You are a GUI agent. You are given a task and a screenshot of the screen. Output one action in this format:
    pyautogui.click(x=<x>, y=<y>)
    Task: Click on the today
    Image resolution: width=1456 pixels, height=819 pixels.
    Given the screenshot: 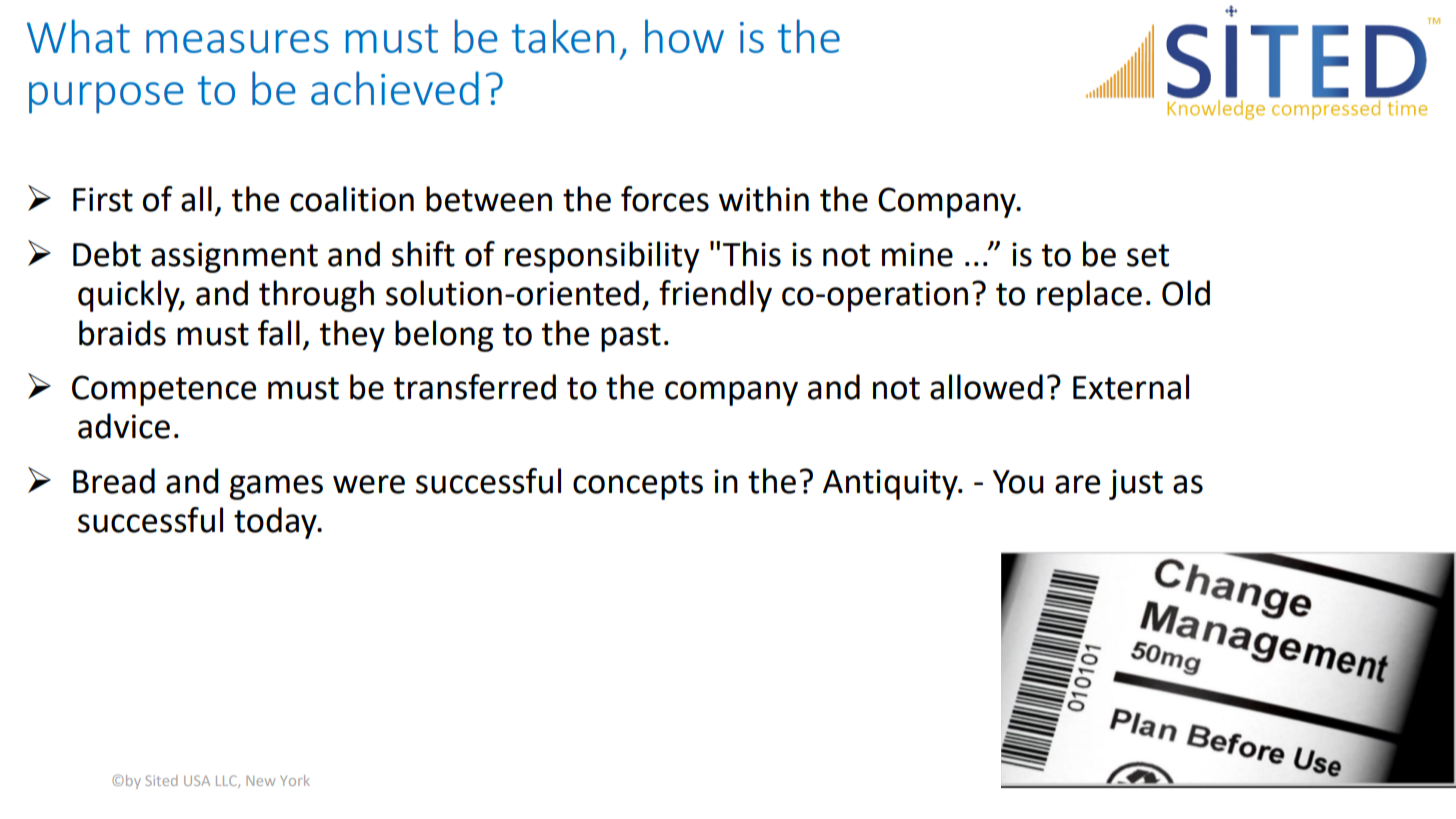 What is the action you would take?
    pyautogui.click(x=276, y=523)
